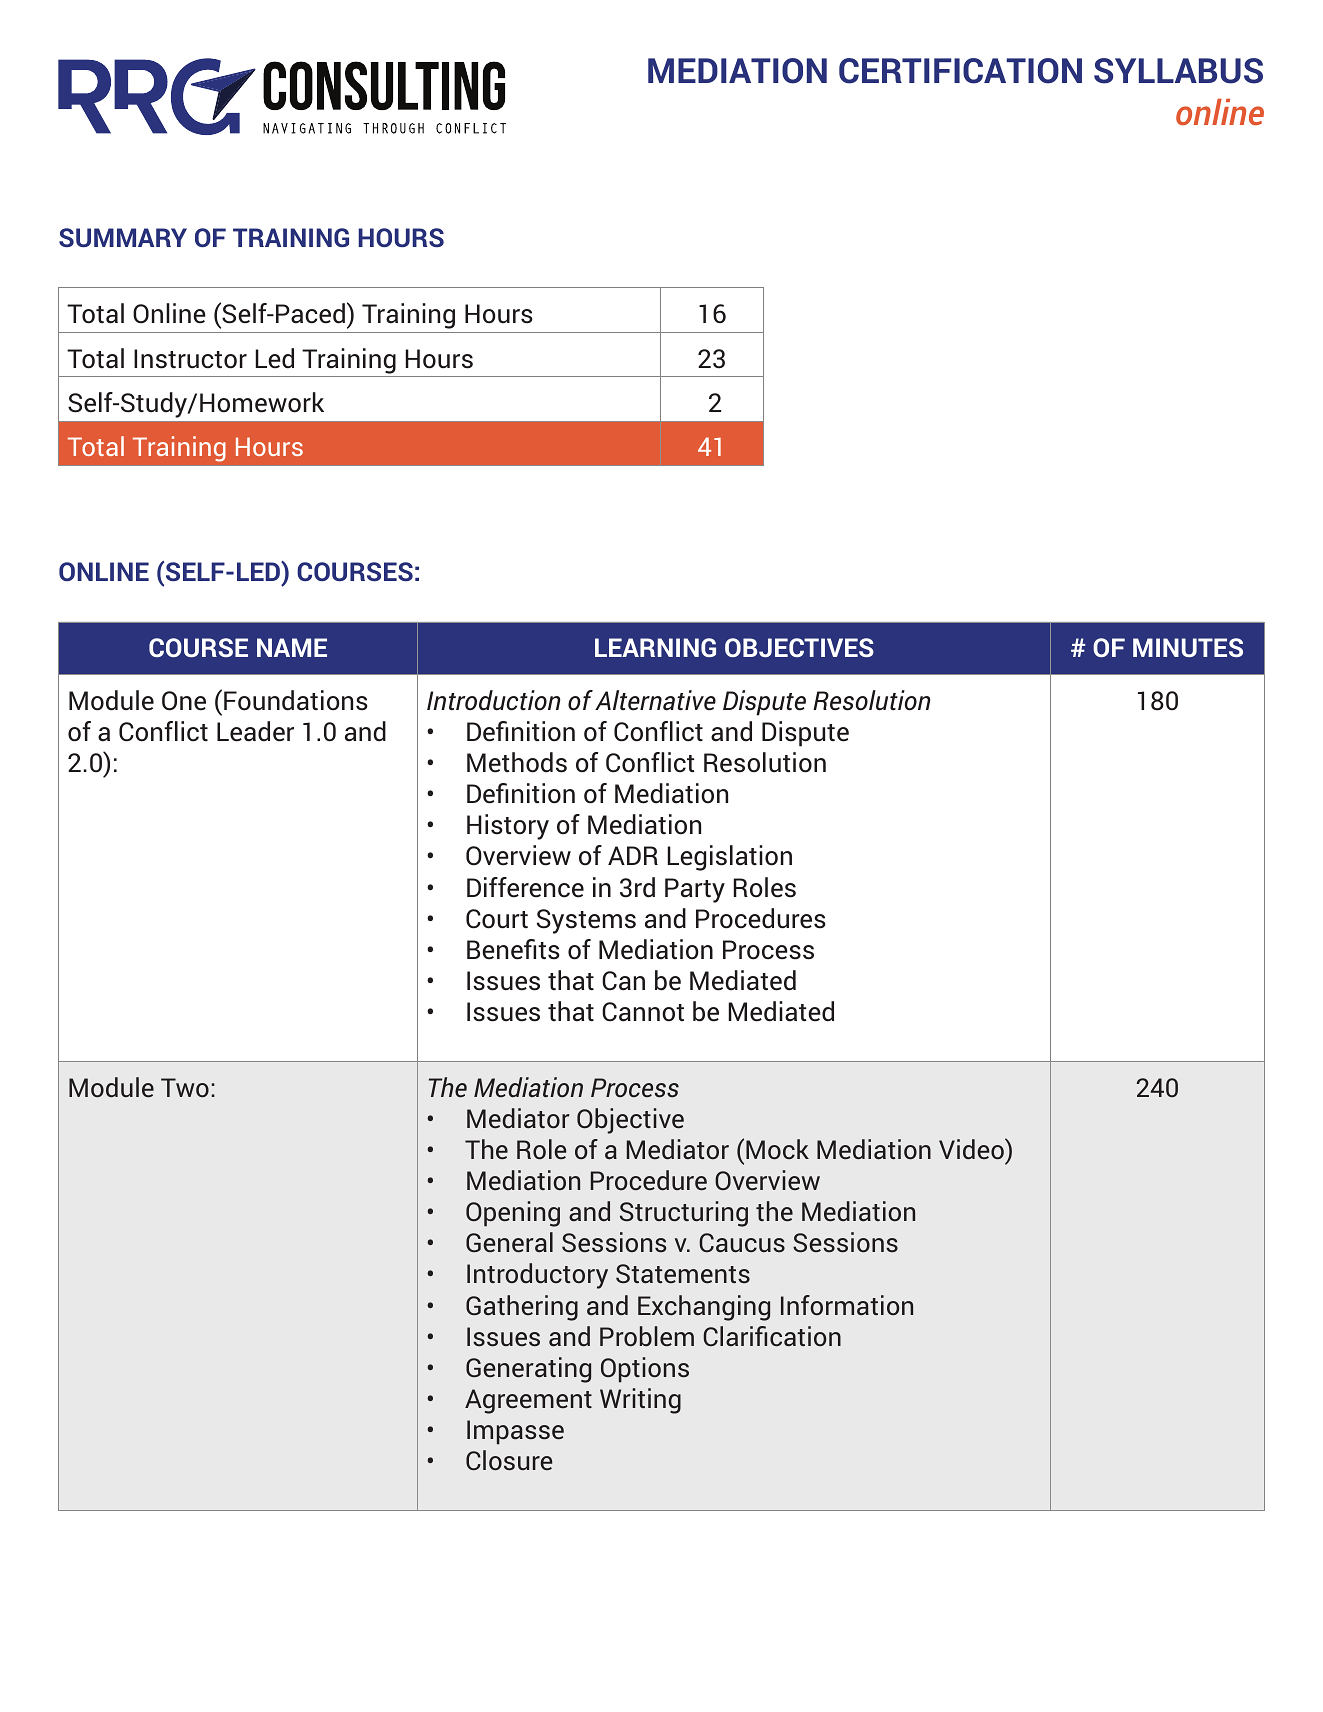 The width and height of the screenshot is (1323, 1712). I want to click on Leader, so click(255, 731).
